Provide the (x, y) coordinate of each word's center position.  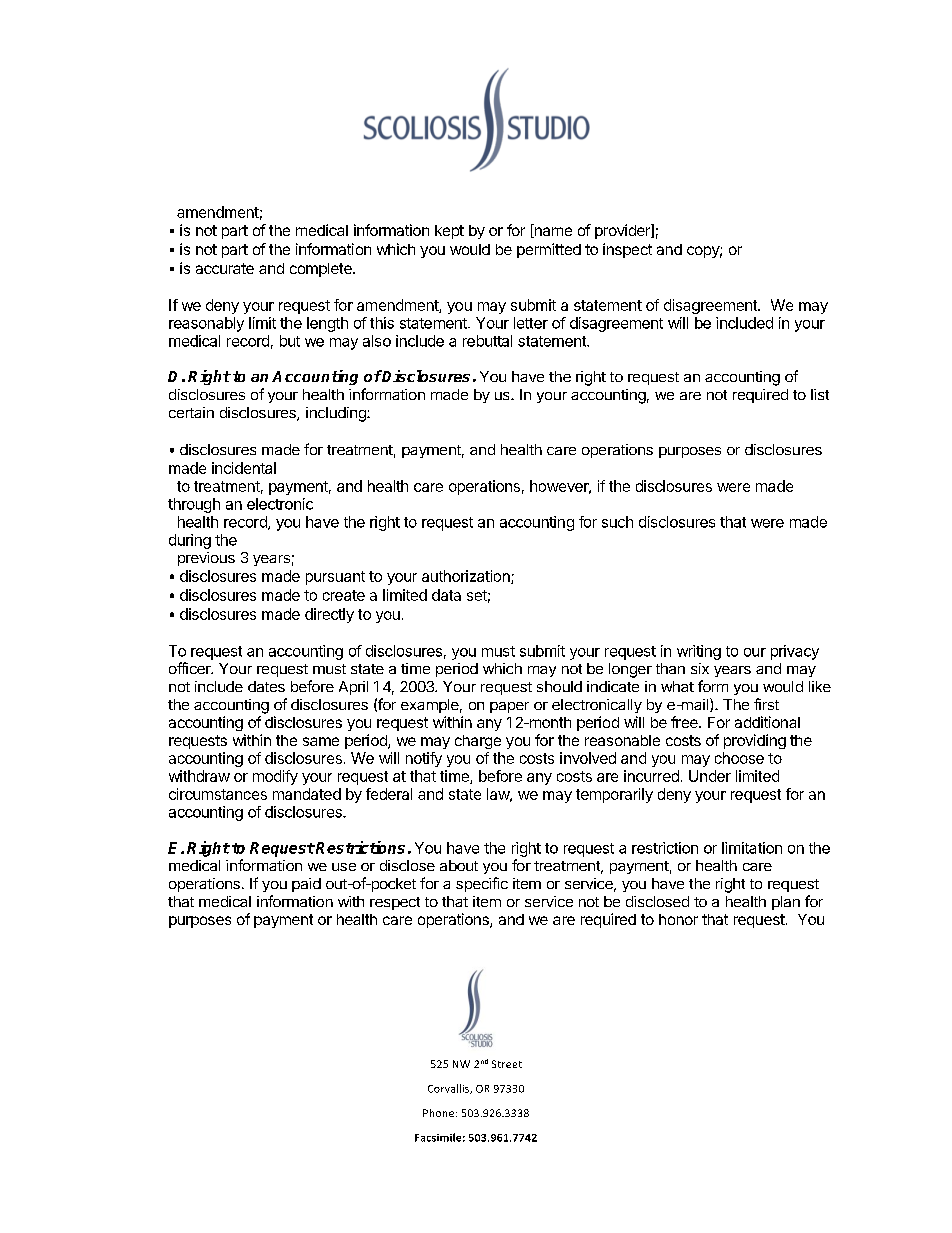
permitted (549, 250)
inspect (627, 250)
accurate (225, 268)
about (459, 865)
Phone (440, 1113)
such (617, 522)
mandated (307, 794)
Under (710, 776)
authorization (467, 577)
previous (206, 559)
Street (507, 1064)
